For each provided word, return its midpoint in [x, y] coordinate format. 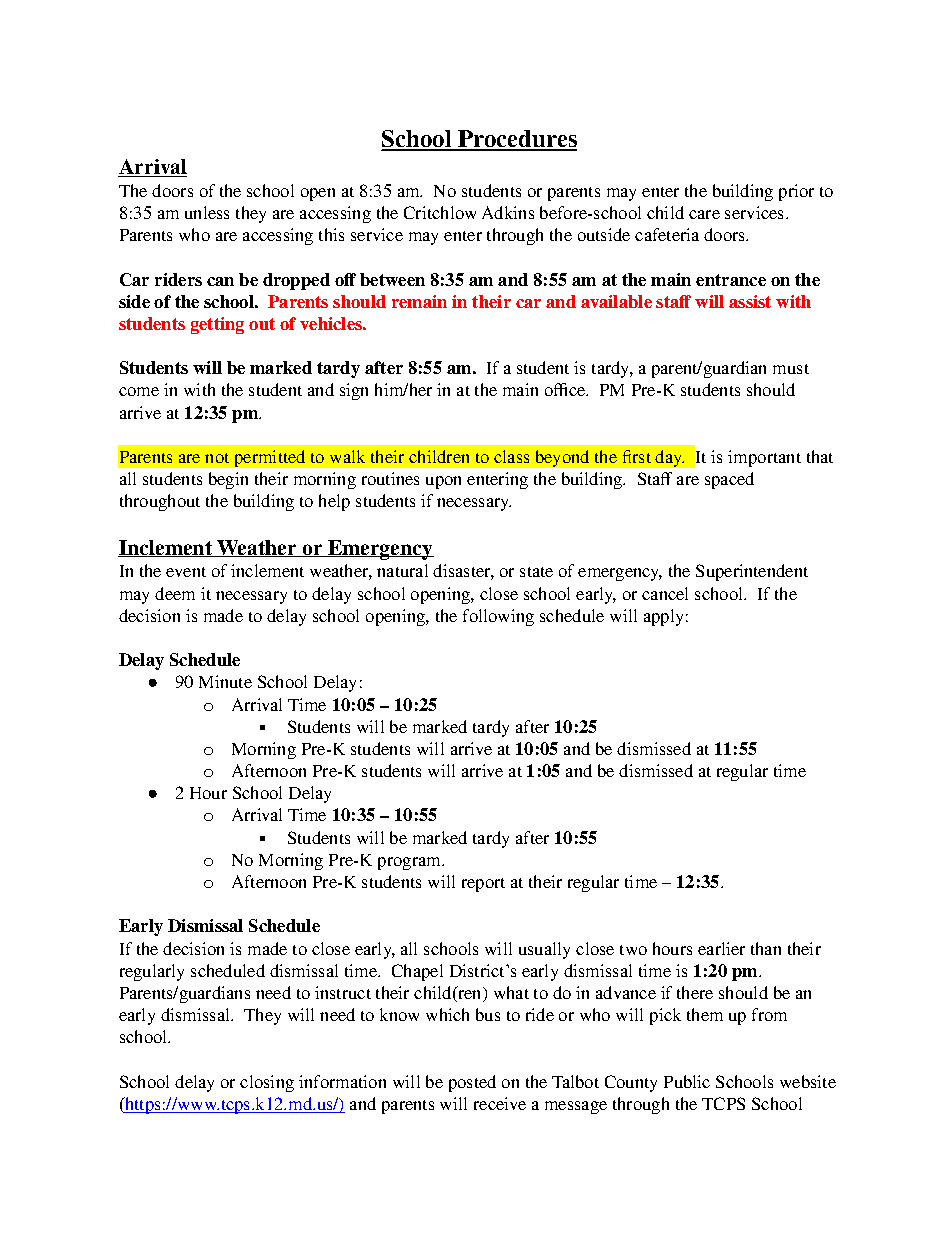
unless [207, 212]
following [498, 617]
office [566, 389]
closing [267, 1083]
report [483, 885]
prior [796, 192]
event [186, 572]
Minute [225, 681]
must [791, 369]
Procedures [516, 140]
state [536, 572]
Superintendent [752, 572]
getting [217, 325]
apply [663, 617]
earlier [721, 948]
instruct [343, 992]
